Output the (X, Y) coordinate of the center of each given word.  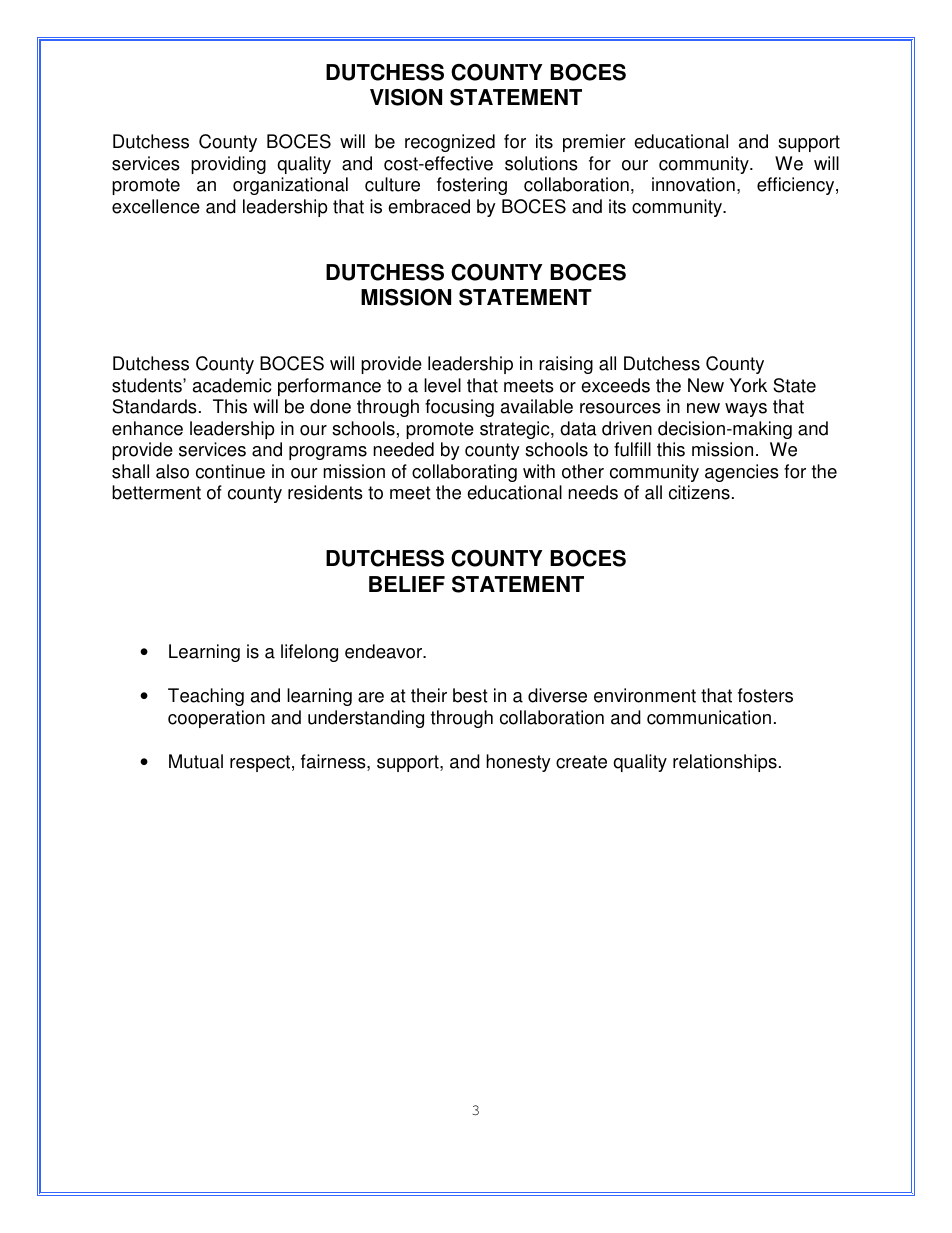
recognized (450, 143)
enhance (147, 428)
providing (228, 165)
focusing (459, 408)
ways (746, 410)
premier (594, 143)
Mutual (196, 761)
